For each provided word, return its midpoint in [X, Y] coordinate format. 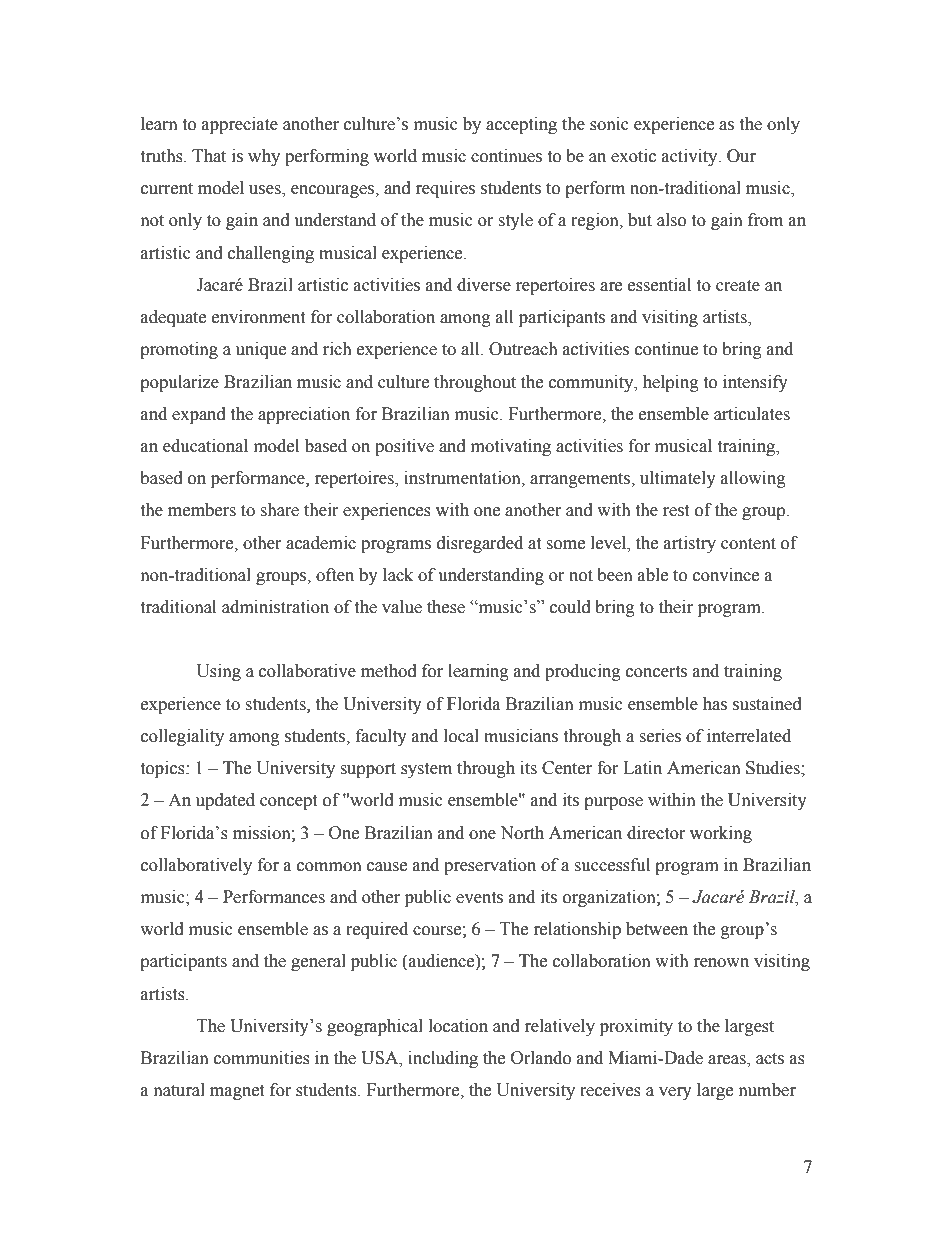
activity [691, 157]
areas [728, 1061]
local [461, 736]
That [209, 156]
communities [262, 1058]
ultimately [678, 479]
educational [205, 446]
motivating [511, 447]
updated [225, 801]
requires [445, 189]
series [660, 736]
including [443, 1059]
